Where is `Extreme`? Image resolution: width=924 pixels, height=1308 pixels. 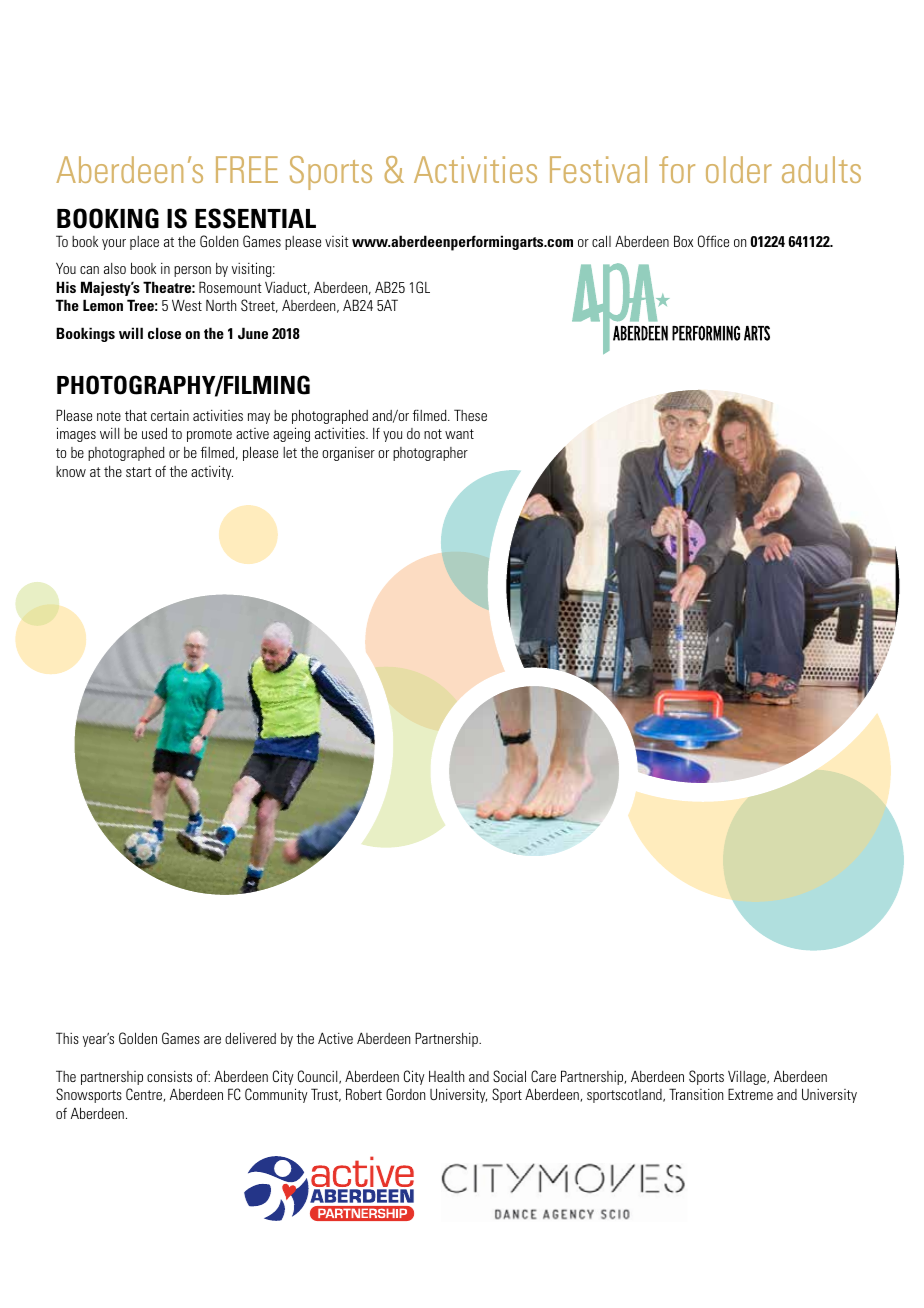
Extreme is located at coordinates (750, 1094).
